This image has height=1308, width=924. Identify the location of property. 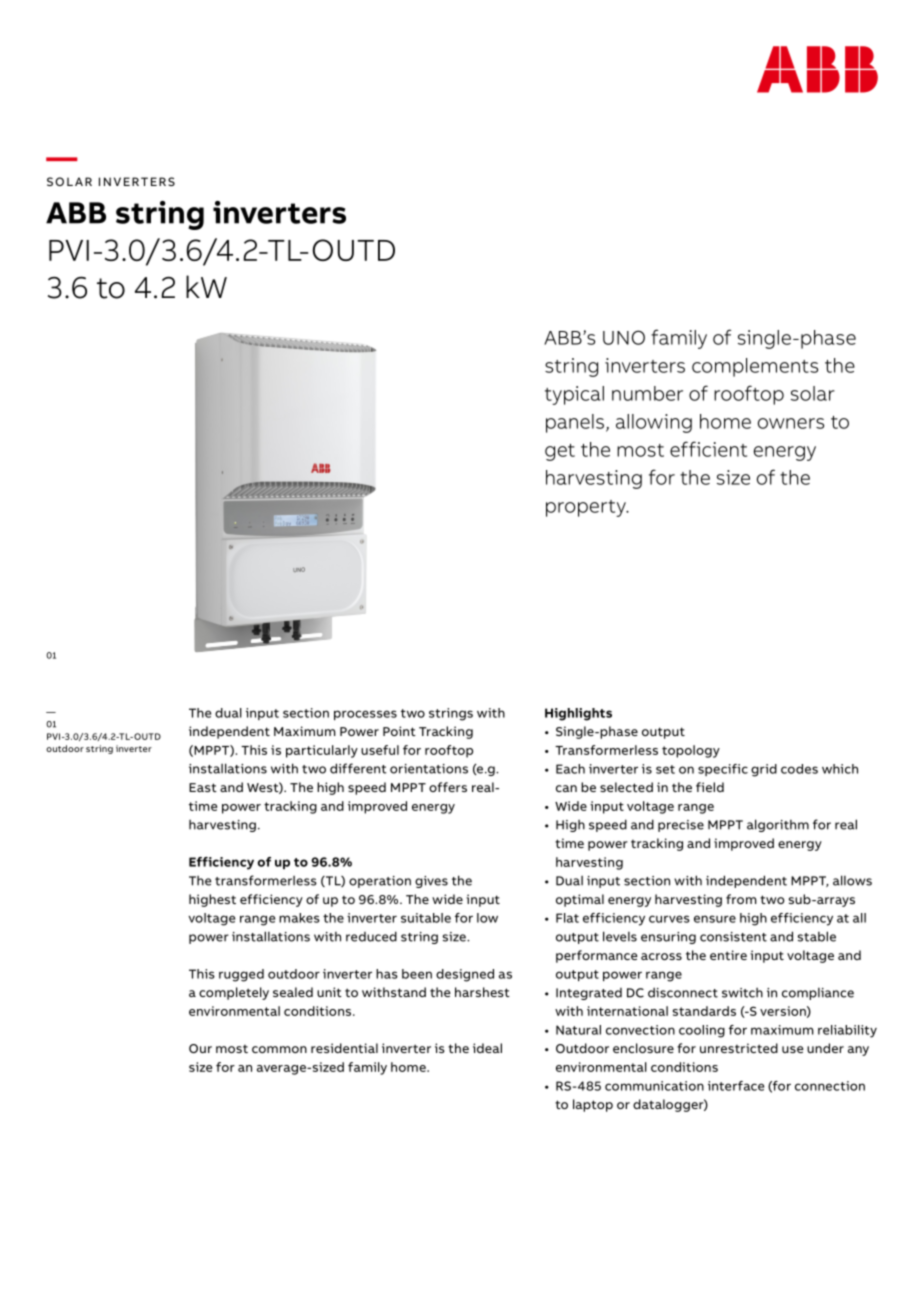
(587, 508).
